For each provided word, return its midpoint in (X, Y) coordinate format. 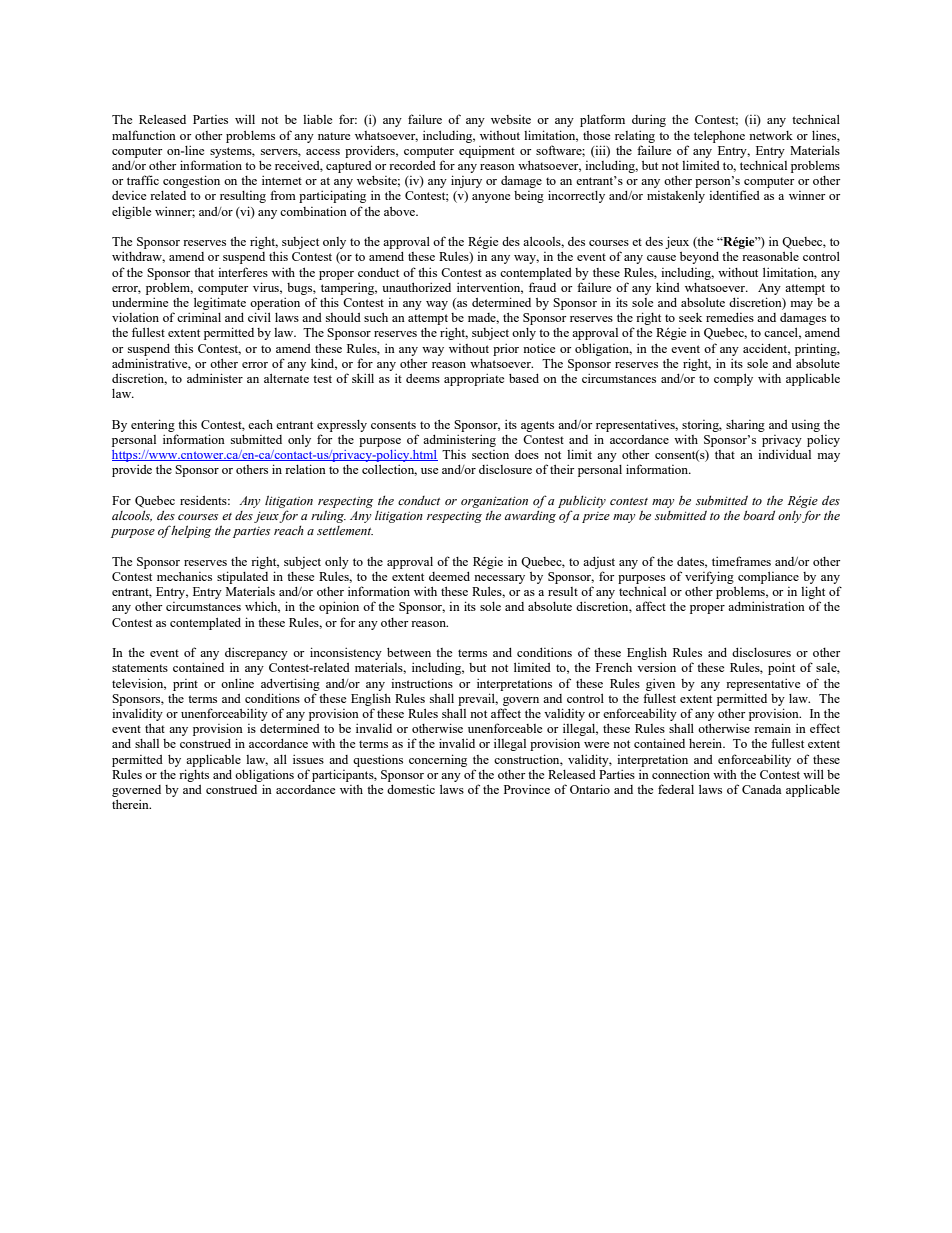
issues (308, 759)
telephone (719, 136)
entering (153, 425)
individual (784, 454)
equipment (487, 152)
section (490, 454)
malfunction (144, 135)
